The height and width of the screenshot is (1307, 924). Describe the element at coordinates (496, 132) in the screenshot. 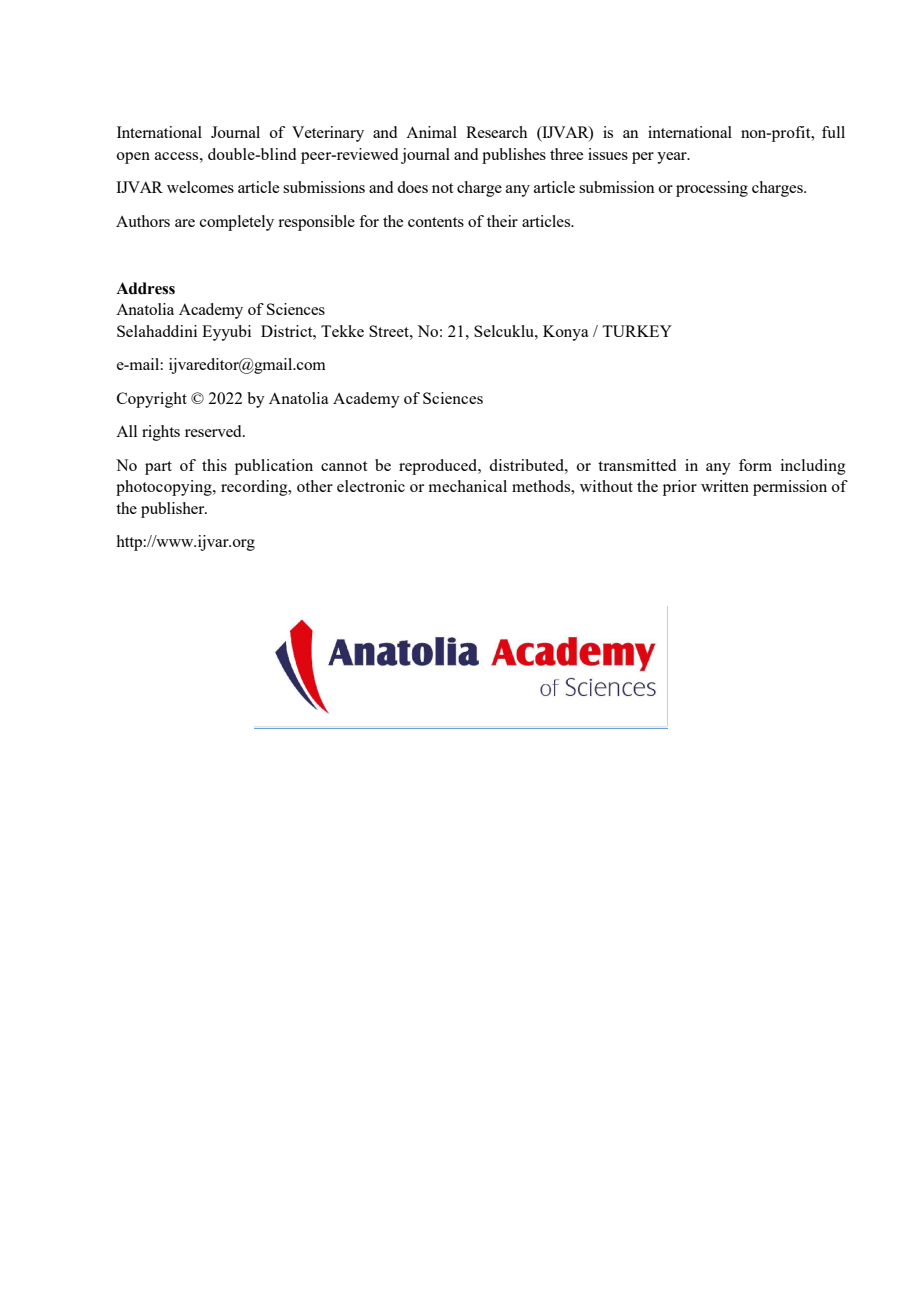

I see `Research` at that location.
